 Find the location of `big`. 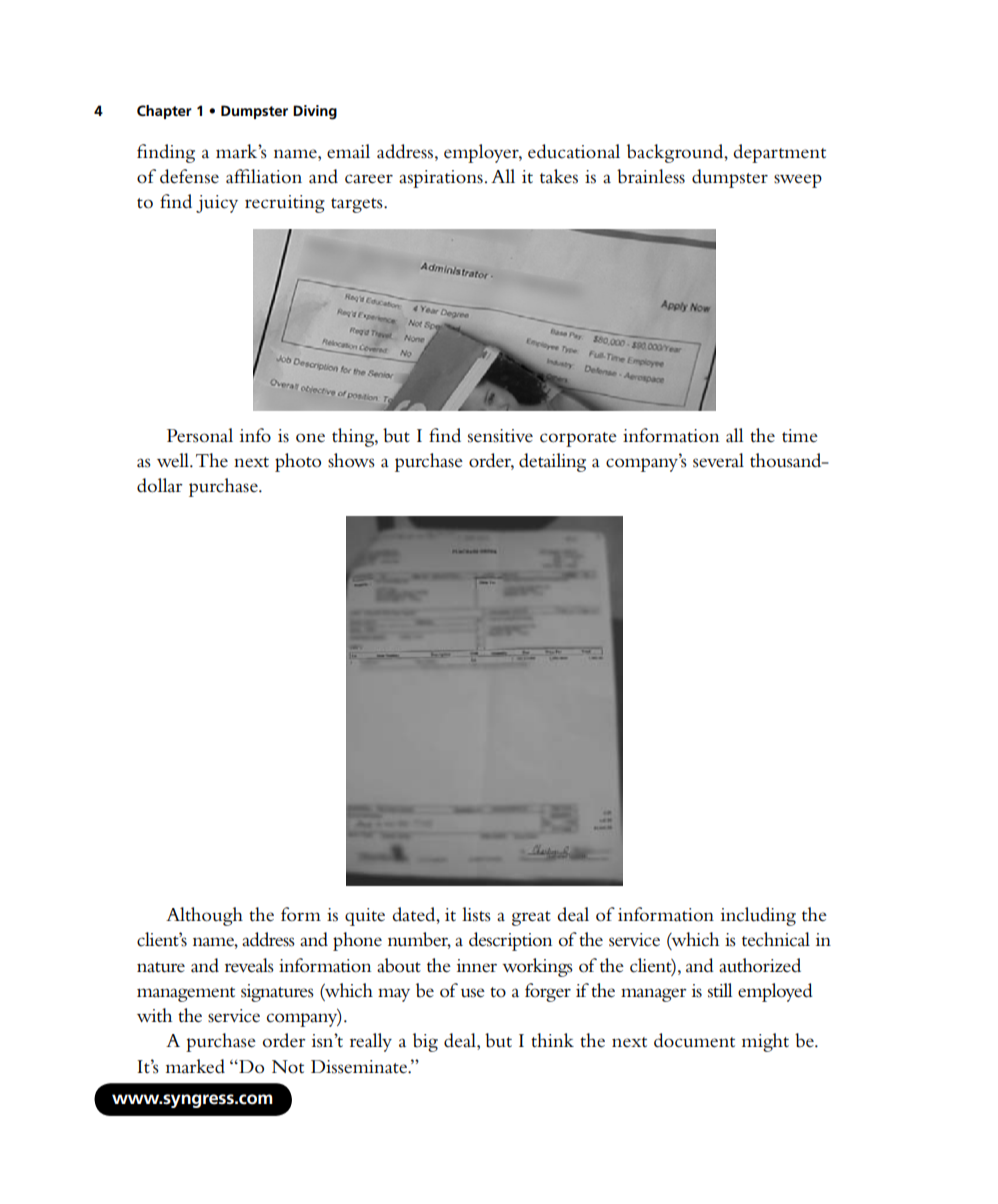

big is located at coordinates (425, 1042).
